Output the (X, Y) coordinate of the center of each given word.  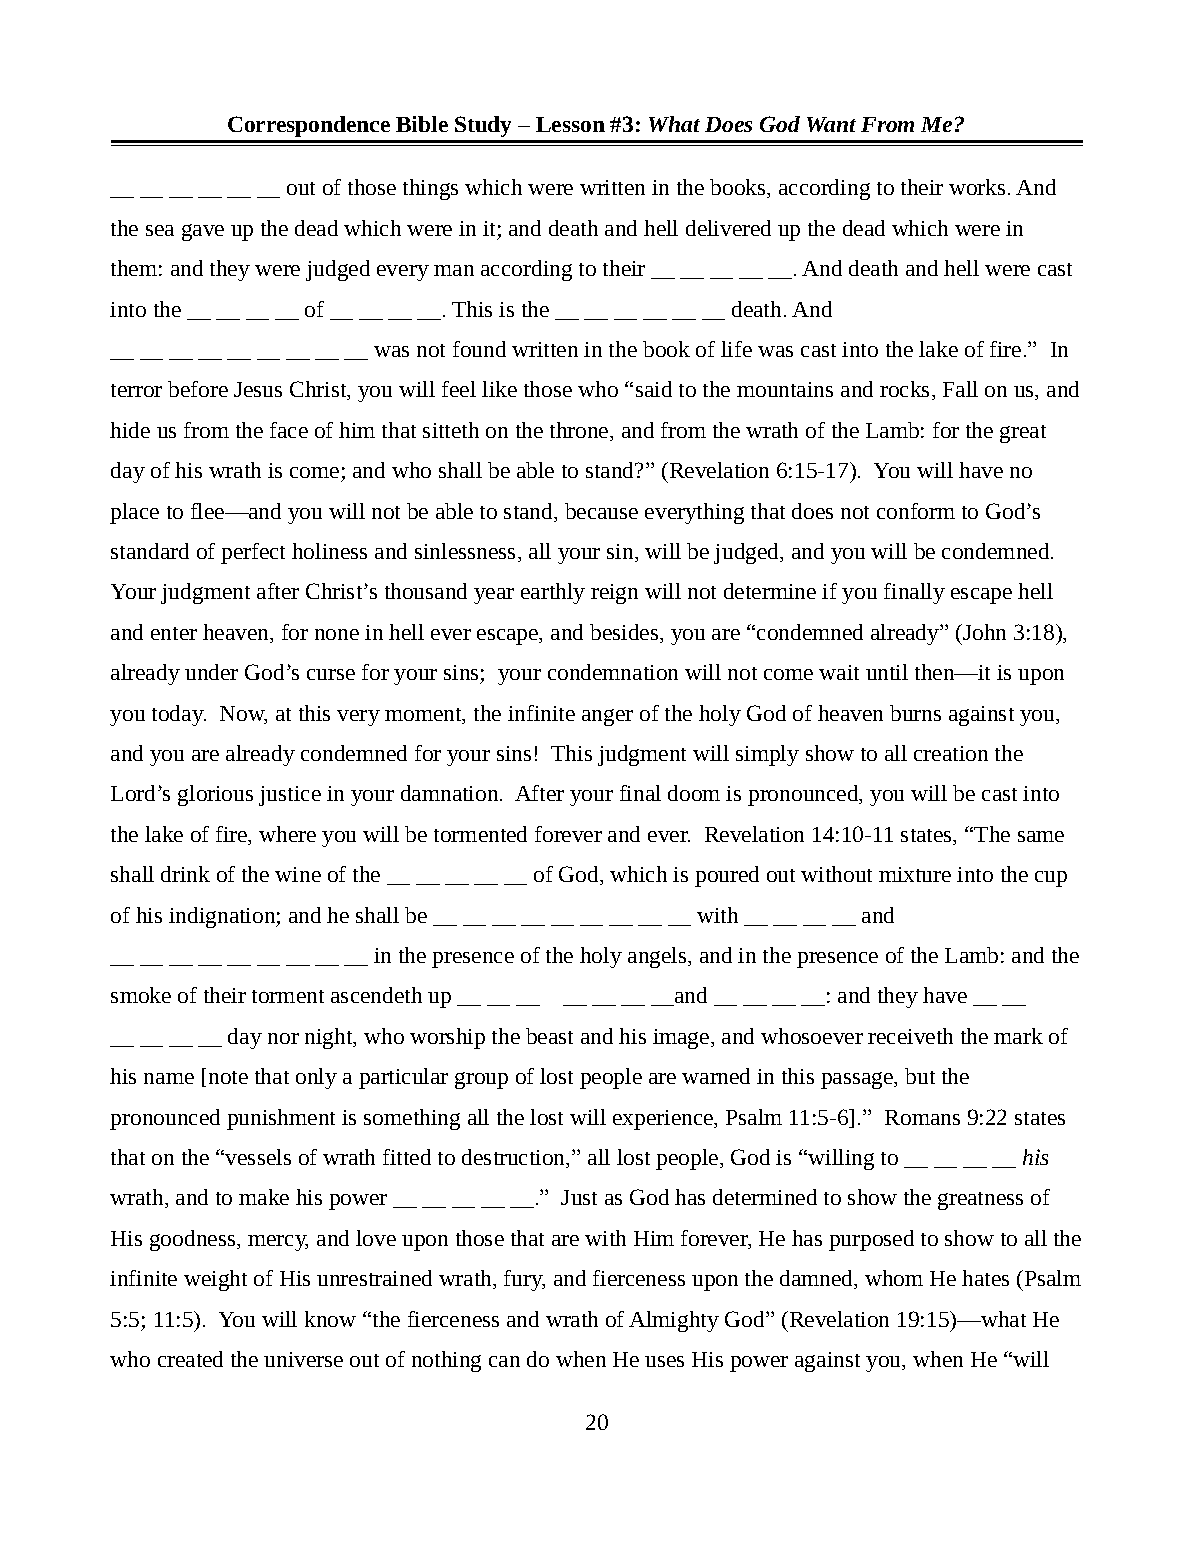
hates (985, 1278)
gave (203, 232)
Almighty (674, 1321)
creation (951, 753)
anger (607, 717)
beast (549, 1036)
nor (283, 1038)
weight (215, 1280)
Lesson (570, 124)
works (977, 187)
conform (916, 511)
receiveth (910, 1036)
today (179, 715)
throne (580, 431)
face (289, 430)
